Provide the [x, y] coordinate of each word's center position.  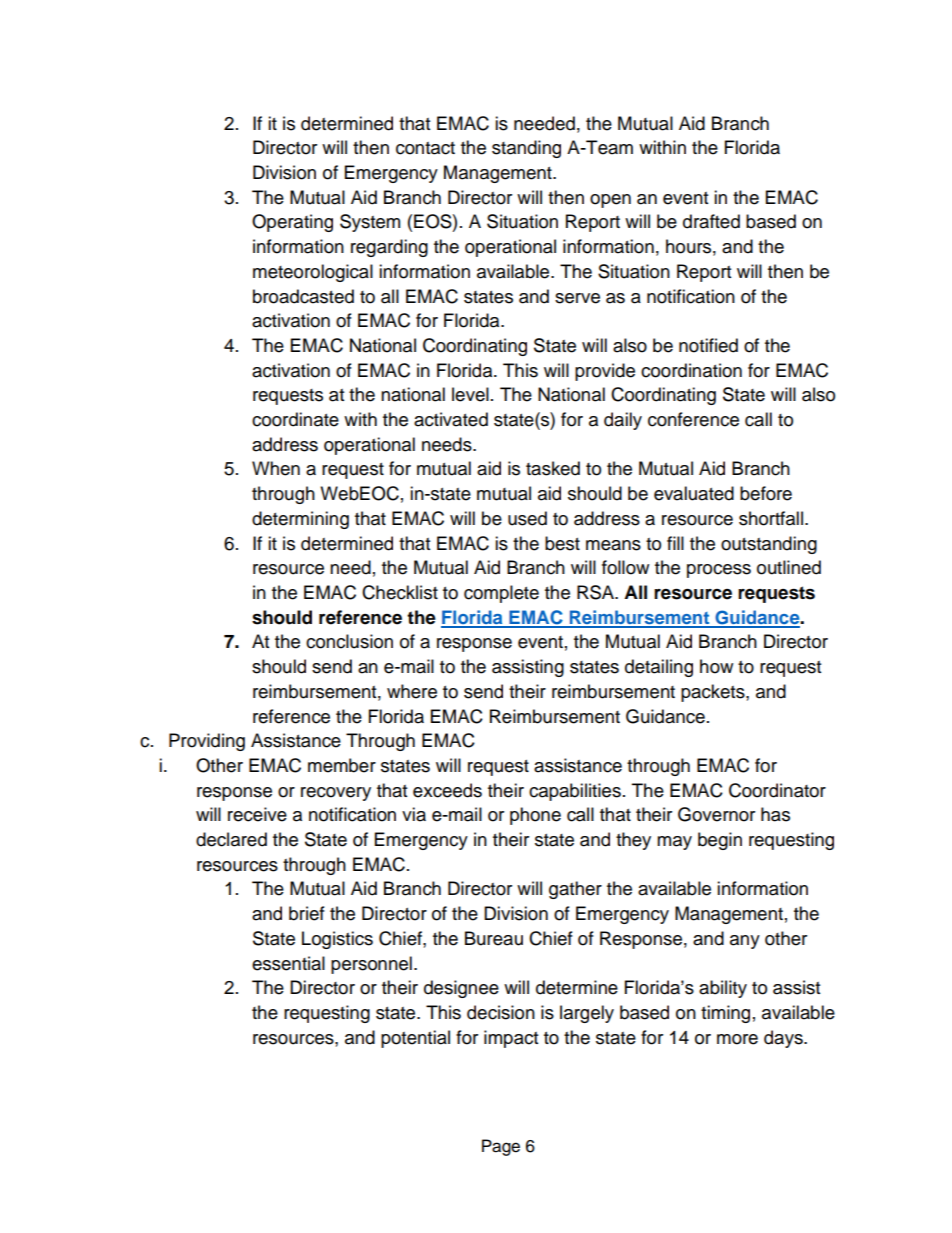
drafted [711, 221]
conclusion [349, 641]
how [716, 666]
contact [425, 148]
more [737, 1039]
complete [501, 594]
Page [501, 1147]
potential [415, 1039]
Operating [292, 223]
